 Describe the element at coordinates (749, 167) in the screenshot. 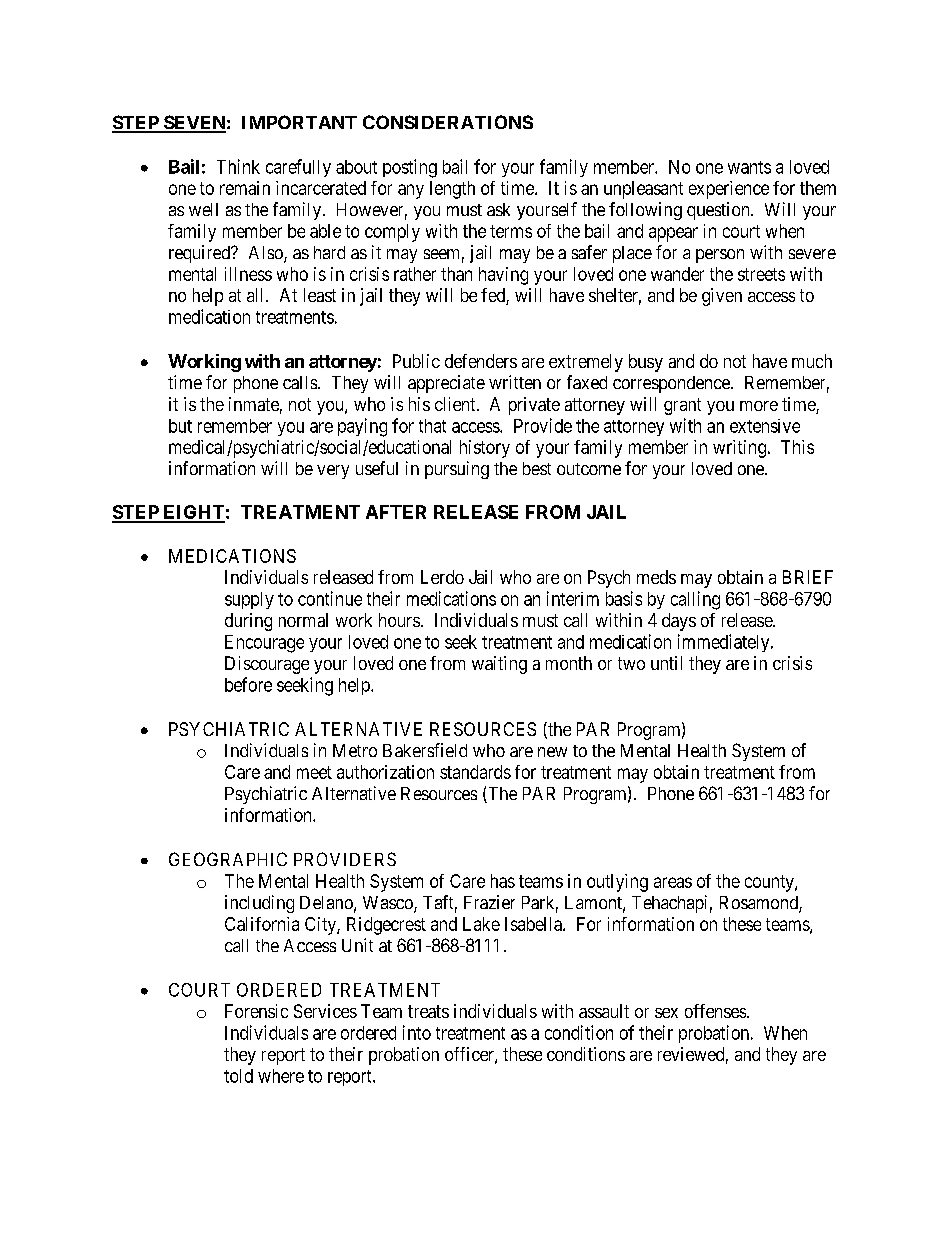

I see `wants` at that location.
